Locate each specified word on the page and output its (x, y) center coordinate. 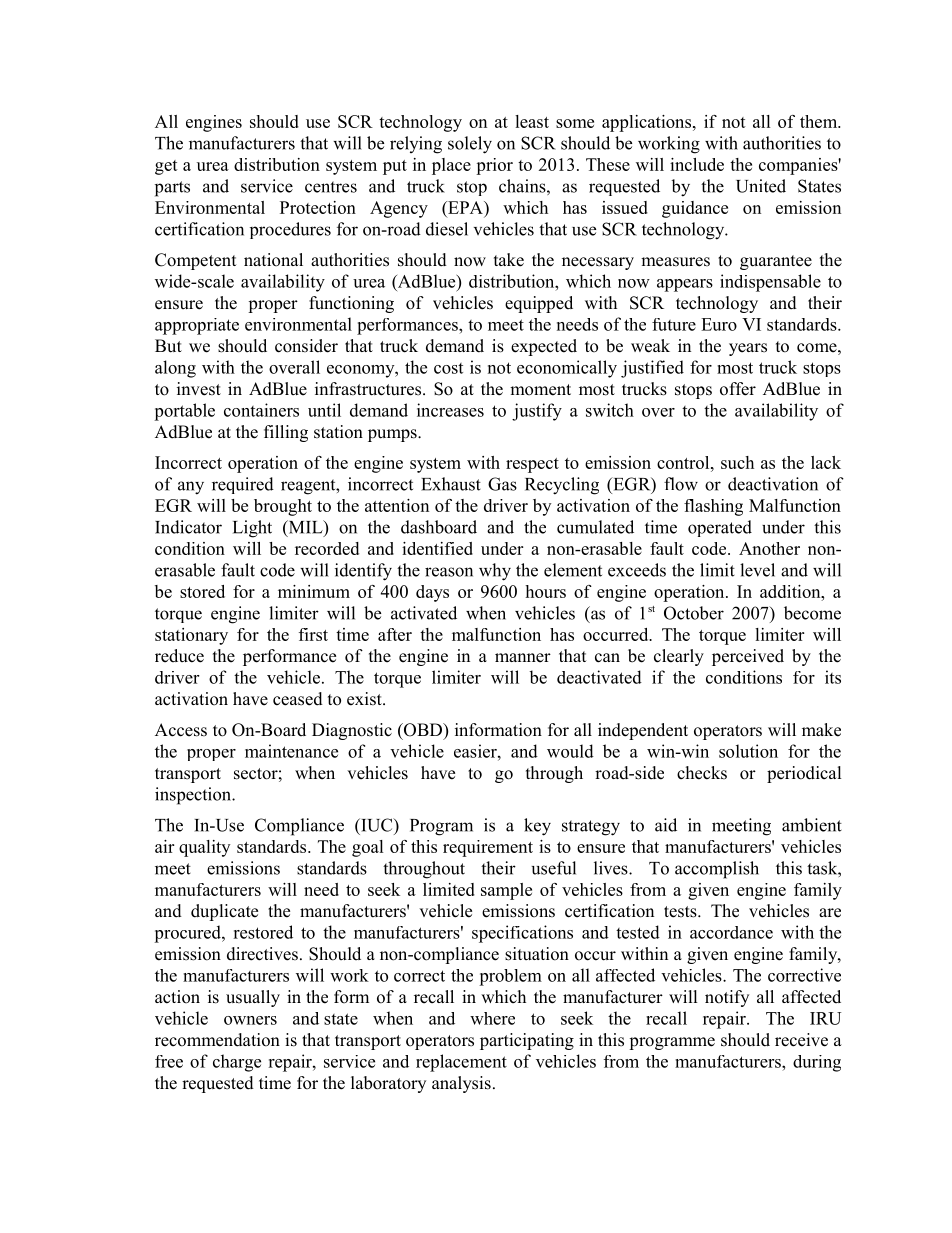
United (761, 186)
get (166, 167)
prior (494, 166)
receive (801, 1040)
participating (527, 1041)
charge (237, 1063)
